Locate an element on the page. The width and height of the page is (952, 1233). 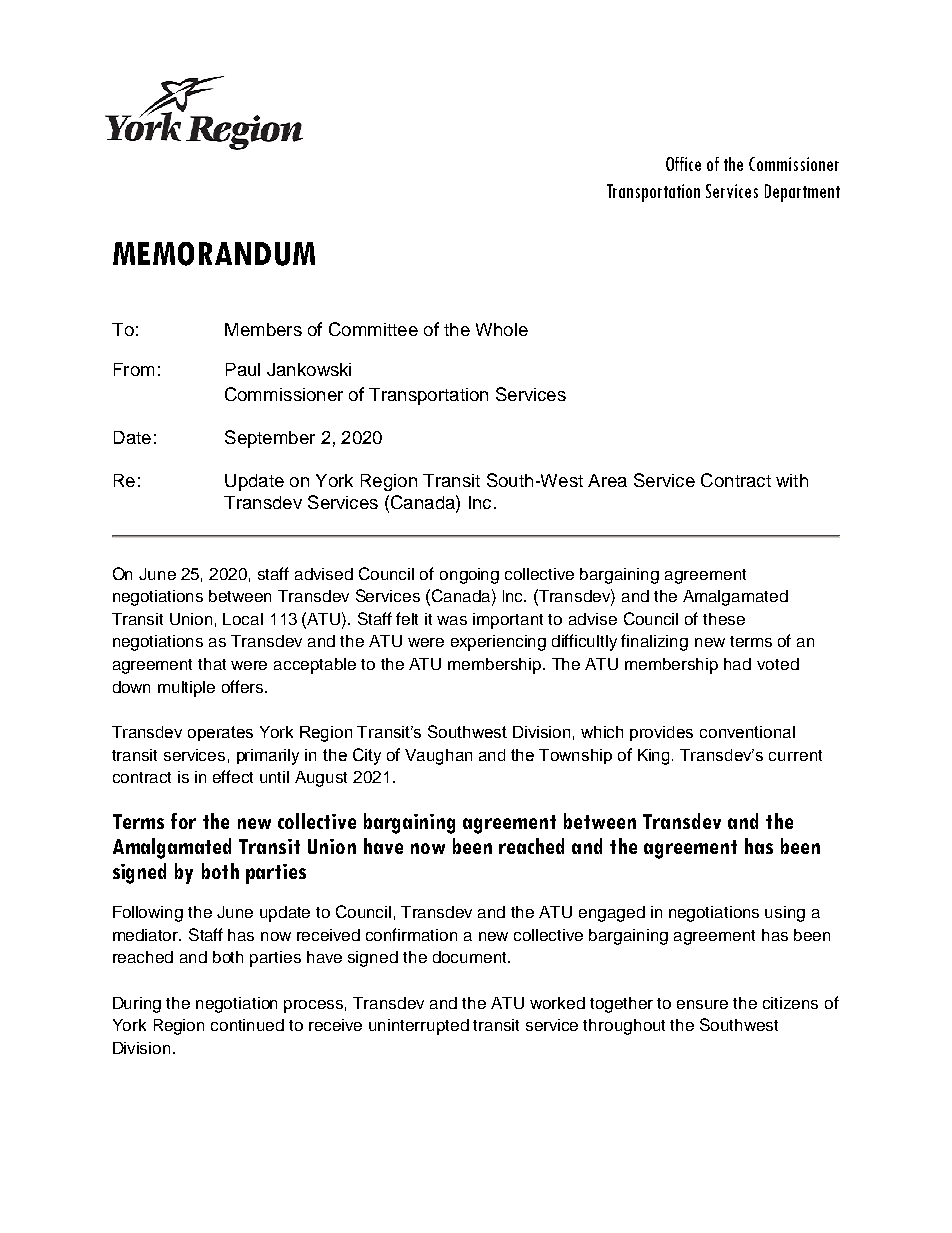
these is located at coordinates (724, 619).
